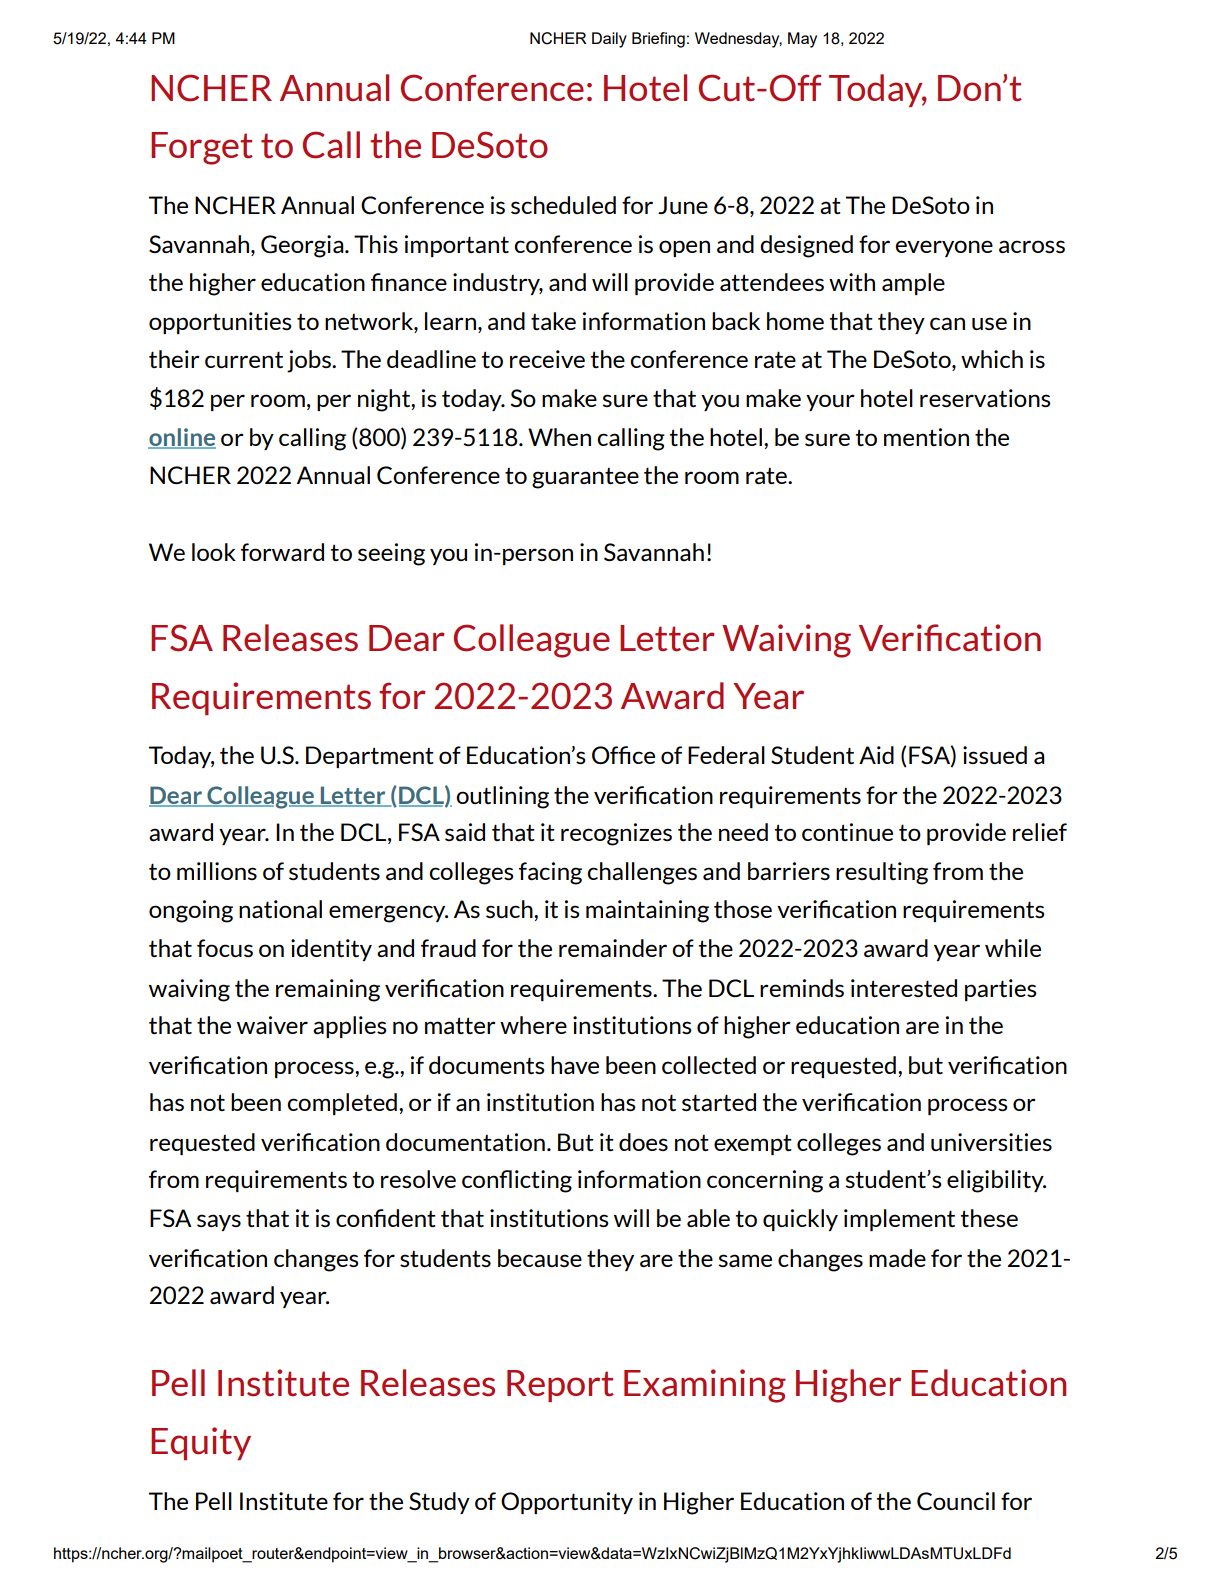  What do you see at coordinates (995, 755) in the screenshot?
I see `issued` at bounding box center [995, 755].
